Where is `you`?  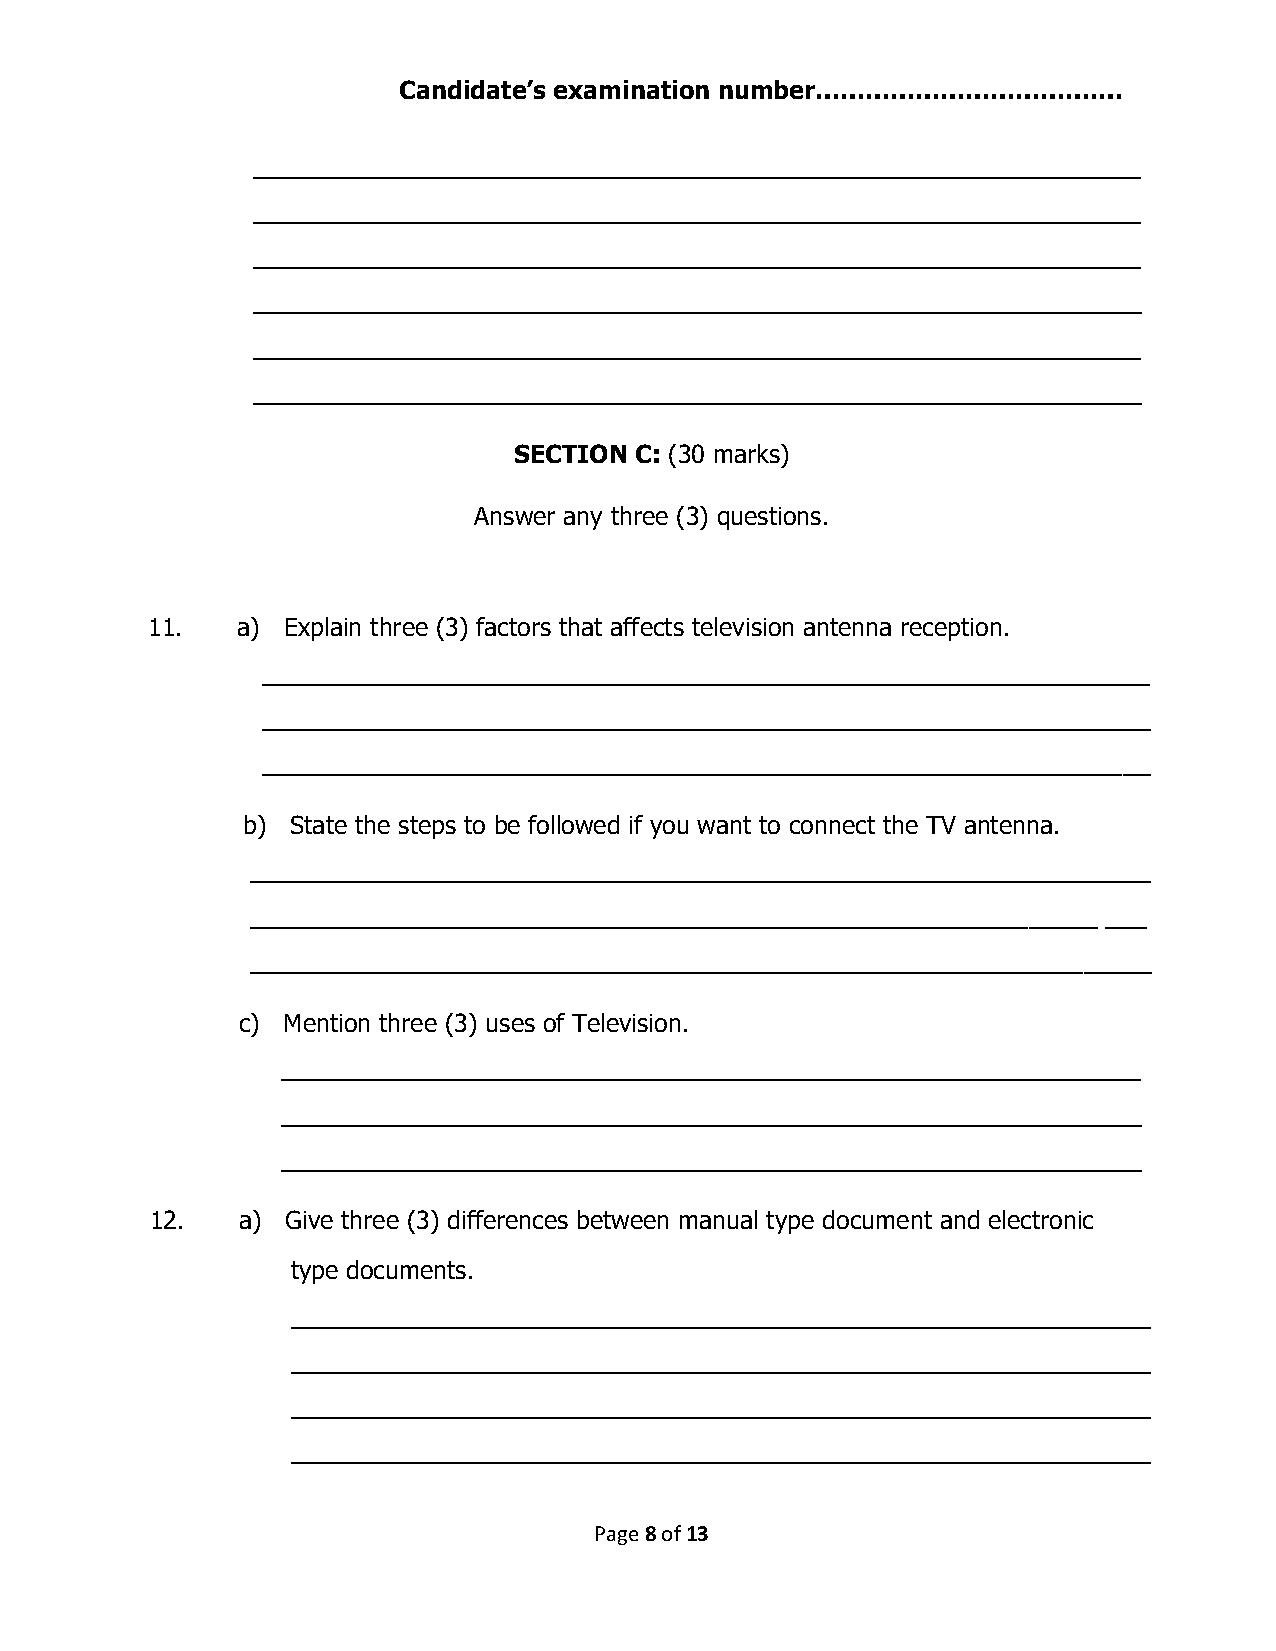 you is located at coordinates (669, 829).
